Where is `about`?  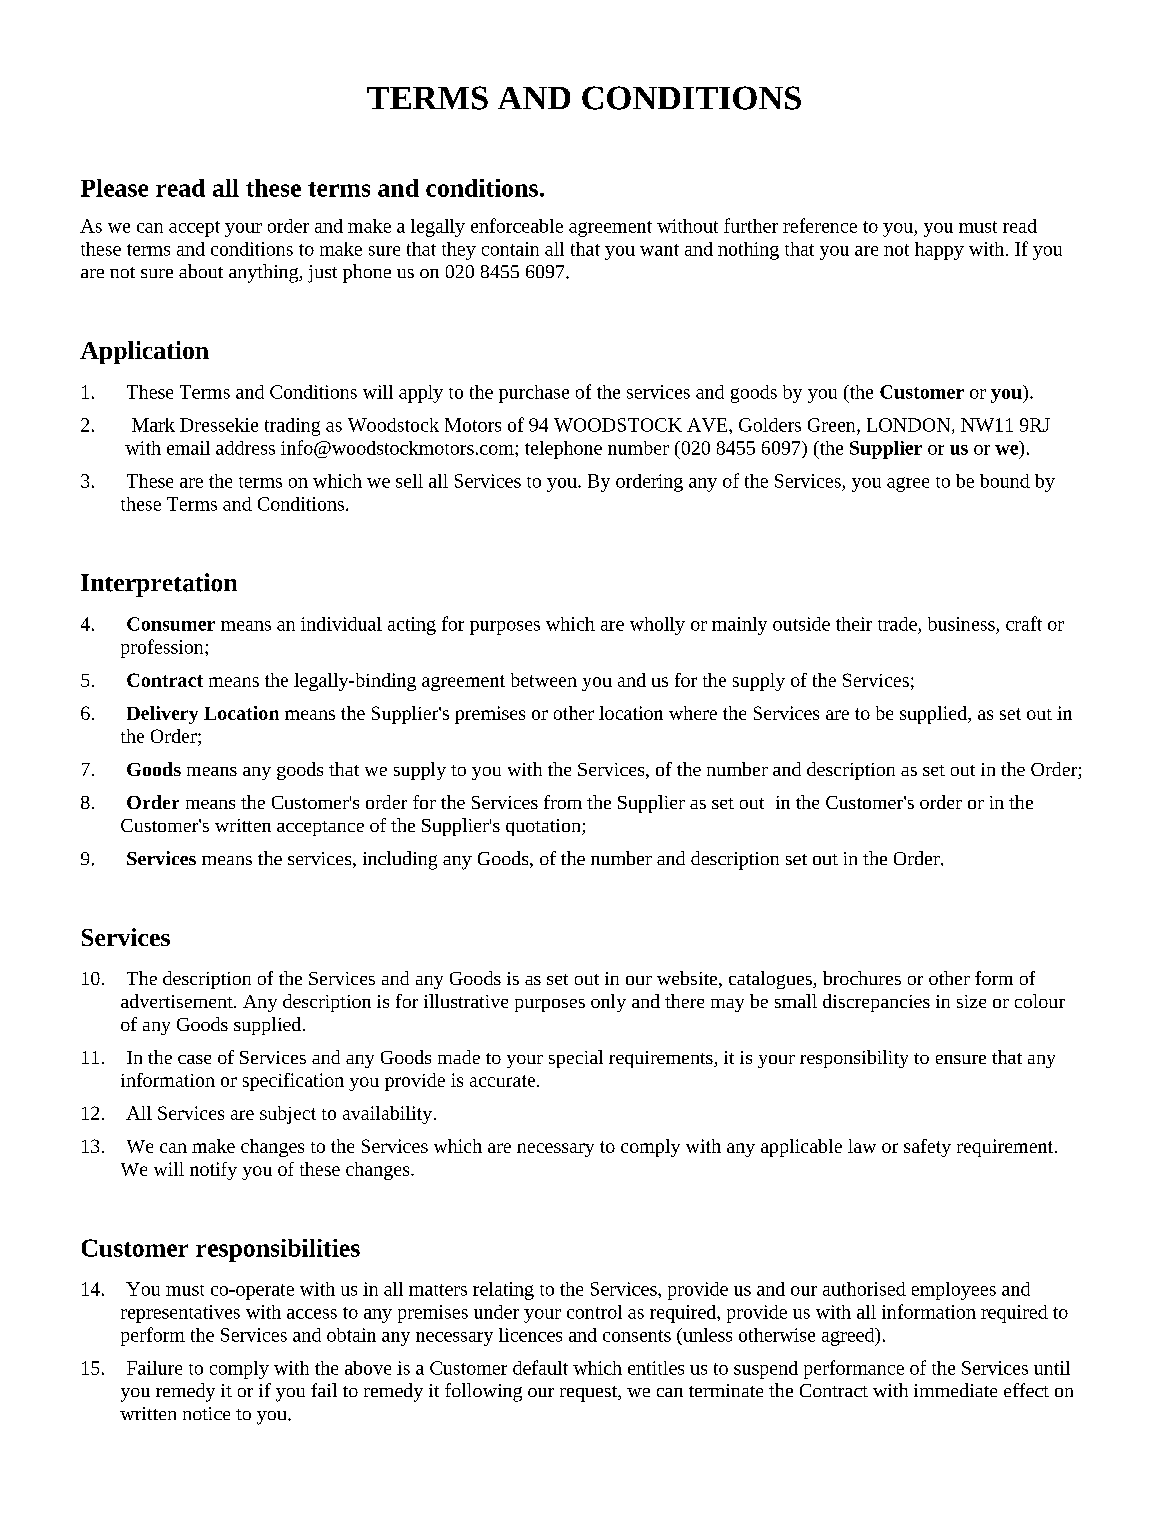
about is located at coordinates (201, 271).
